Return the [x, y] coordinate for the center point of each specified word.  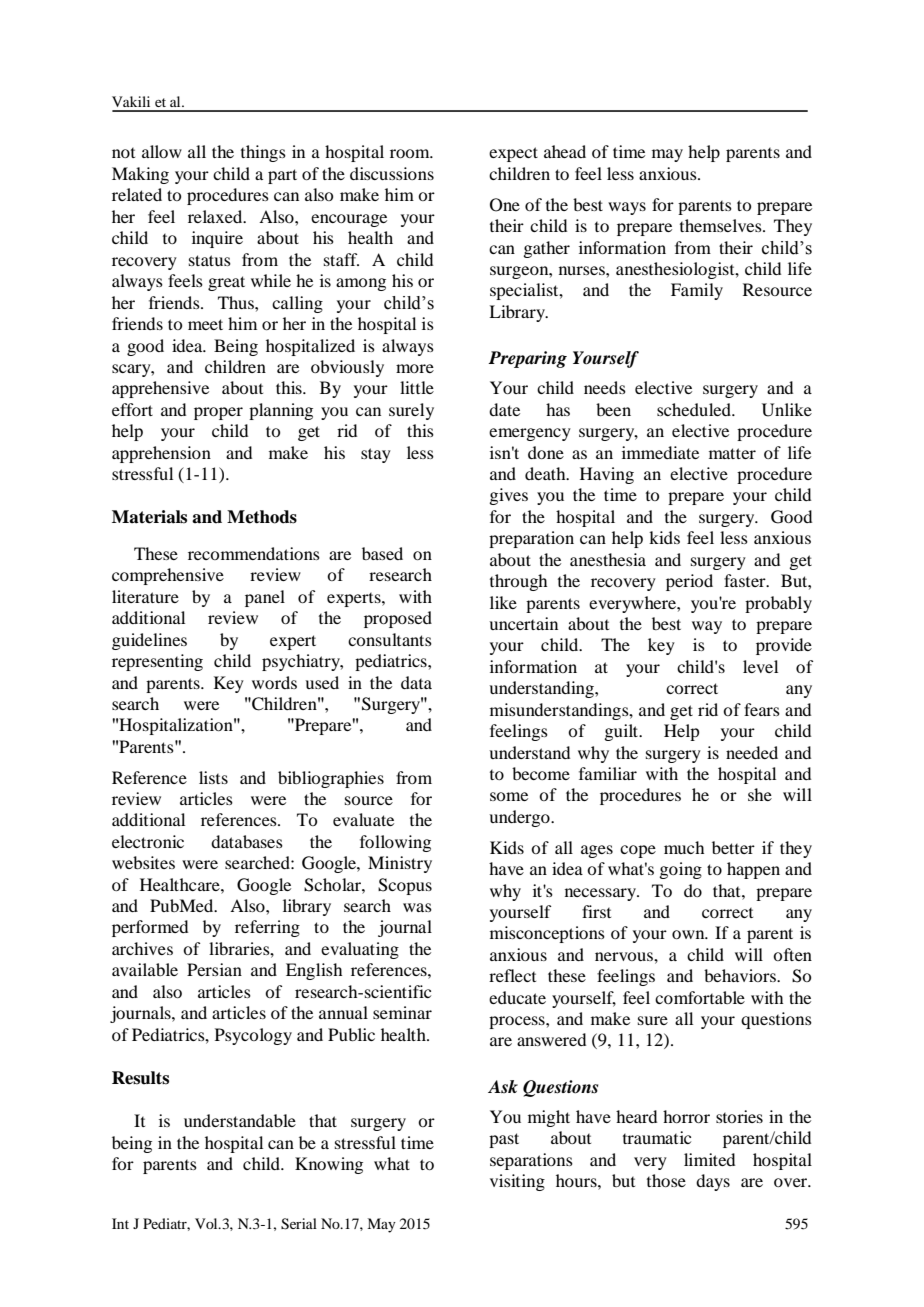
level [760, 666]
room [411, 153]
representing [157, 662]
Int [120, 1223]
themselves [722, 225]
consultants [390, 639]
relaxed [216, 216]
